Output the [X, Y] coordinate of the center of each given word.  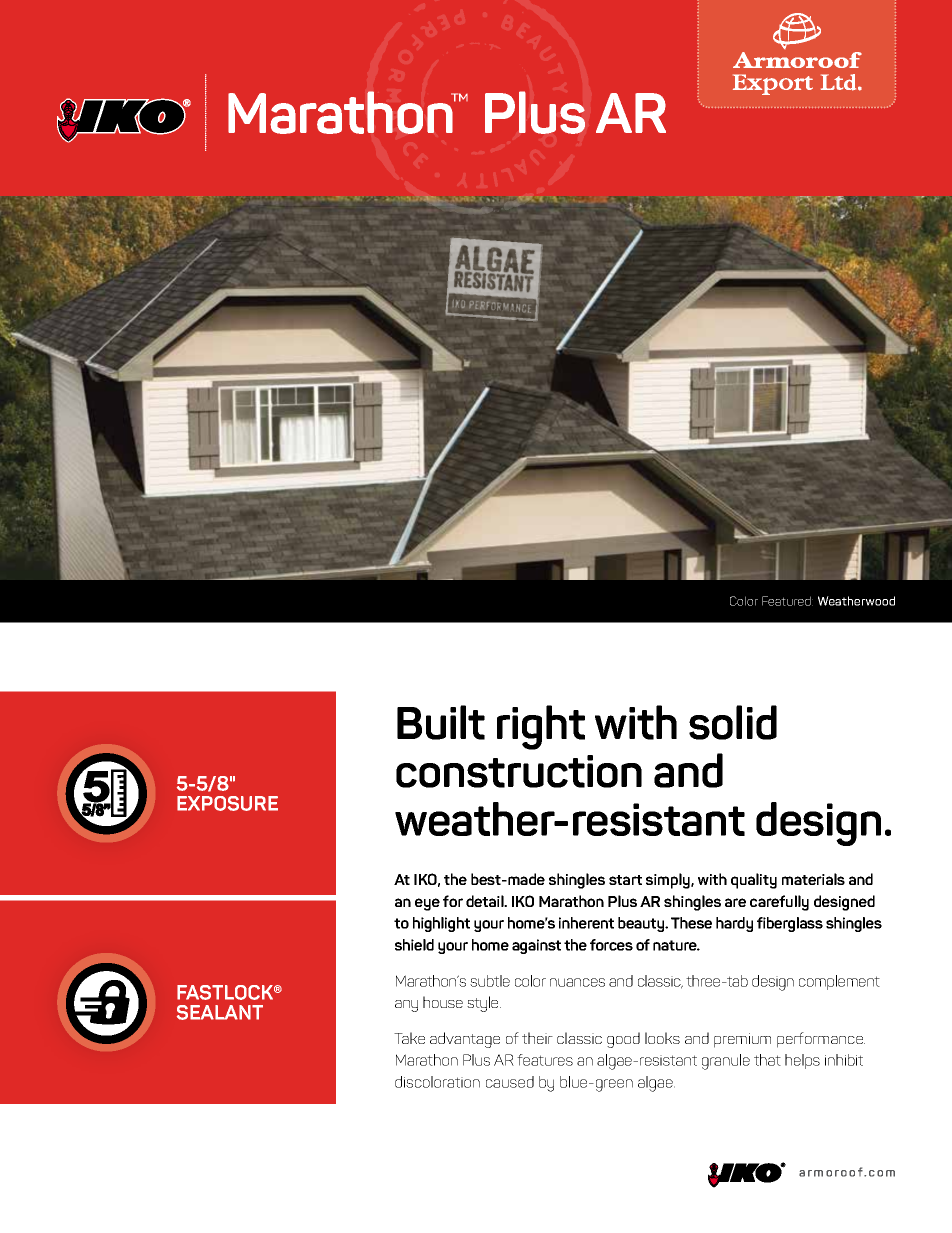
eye [427, 904]
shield [414, 945]
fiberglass [790, 924]
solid [733, 722]
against [536, 946]
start [625, 880]
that [767, 1060]
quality [754, 881]
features [545, 1060]
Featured [787, 601]
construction [519, 771]
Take [409, 1038]
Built [441, 722]
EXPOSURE [227, 803]
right [541, 727]
